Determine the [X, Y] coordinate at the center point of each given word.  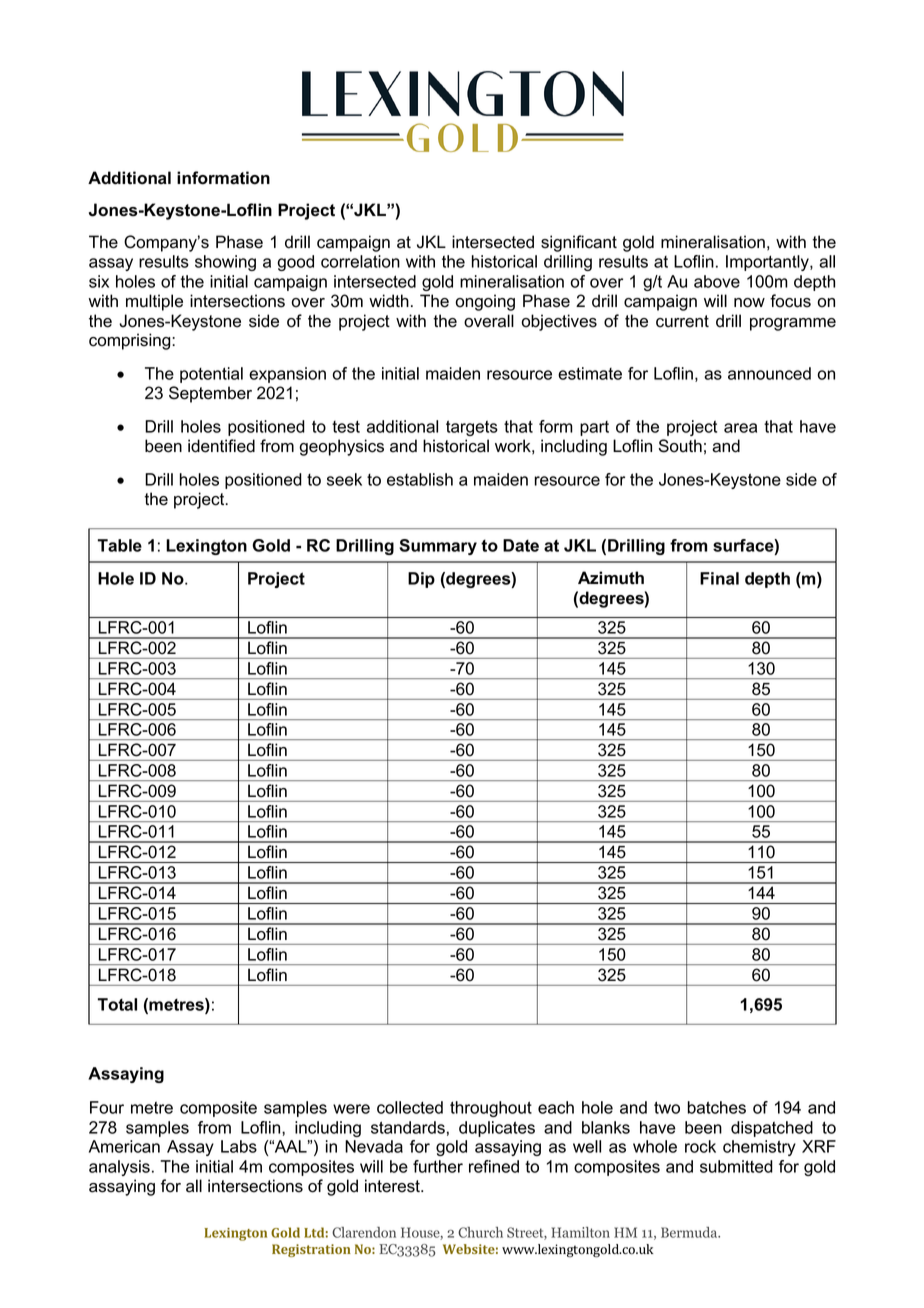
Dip [421, 580]
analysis [119, 1168]
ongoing [485, 302]
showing [225, 263]
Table [120, 545]
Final [719, 578]
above [717, 281]
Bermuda [690, 1232]
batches [716, 1107]
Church [480, 1232]
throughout [491, 1109]
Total [117, 1004]
